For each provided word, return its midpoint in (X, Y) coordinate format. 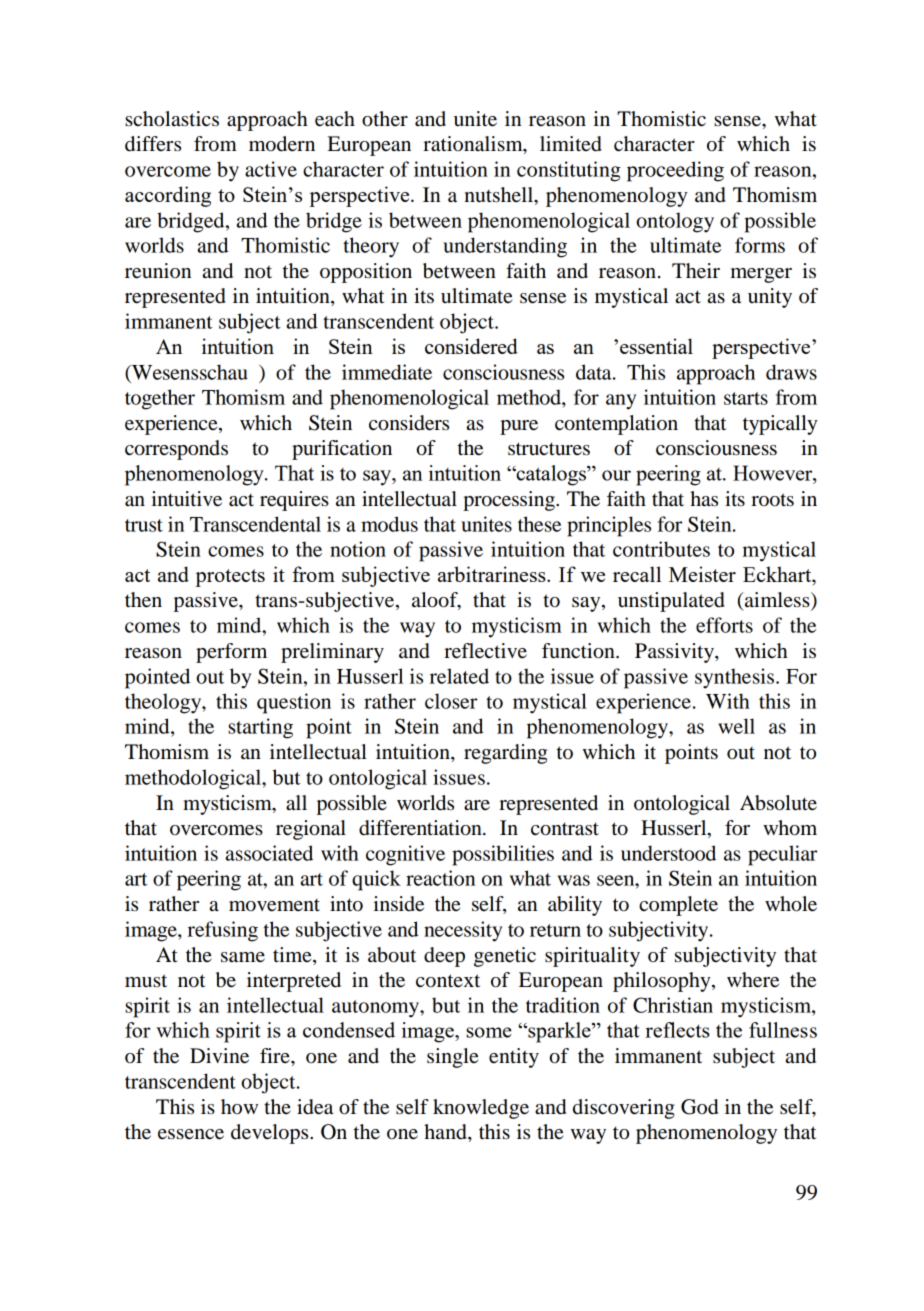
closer (451, 701)
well (736, 726)
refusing (223, 931)
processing (510, 501)
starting (260, 728)
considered (471, 346)
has (704, 498)
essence (191, 1134)
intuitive (187, 499)
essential (656, 346)
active (271, 169)
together (160, 399)
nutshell (500, 195)
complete (678, 906)
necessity (463, 931)
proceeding (675, 171)
